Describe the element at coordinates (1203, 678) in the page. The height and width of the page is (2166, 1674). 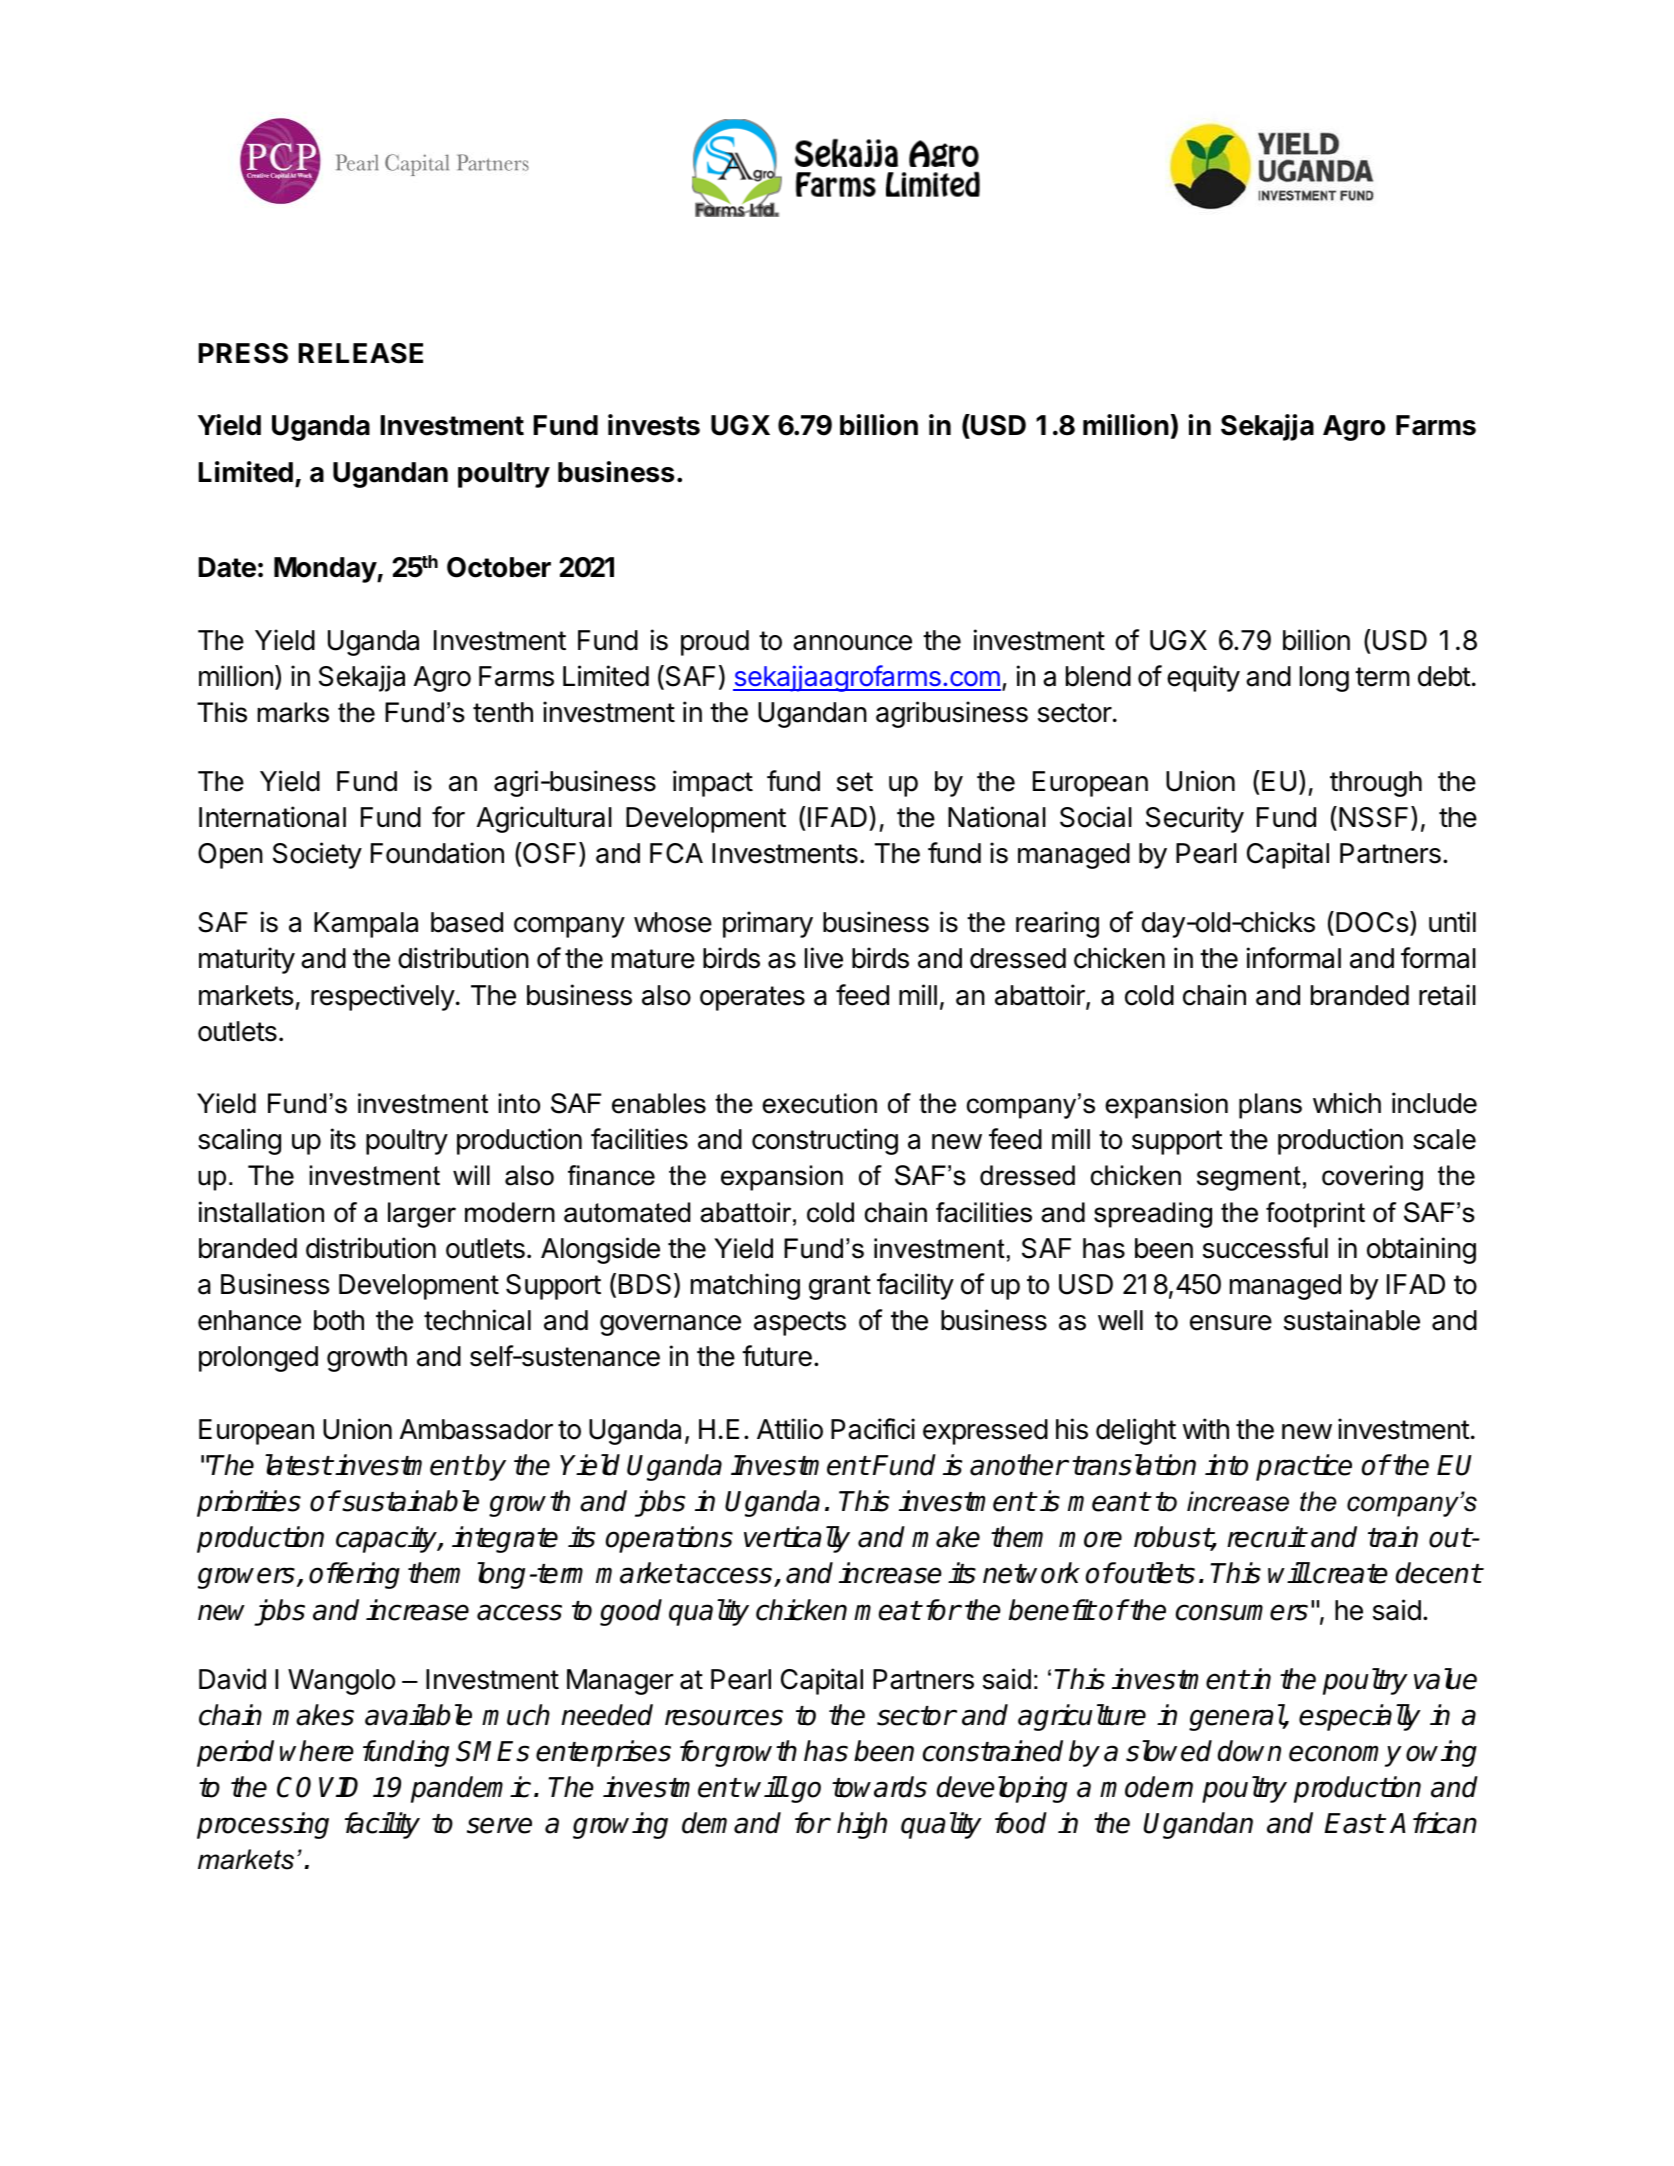
I see `equity` at that location.
